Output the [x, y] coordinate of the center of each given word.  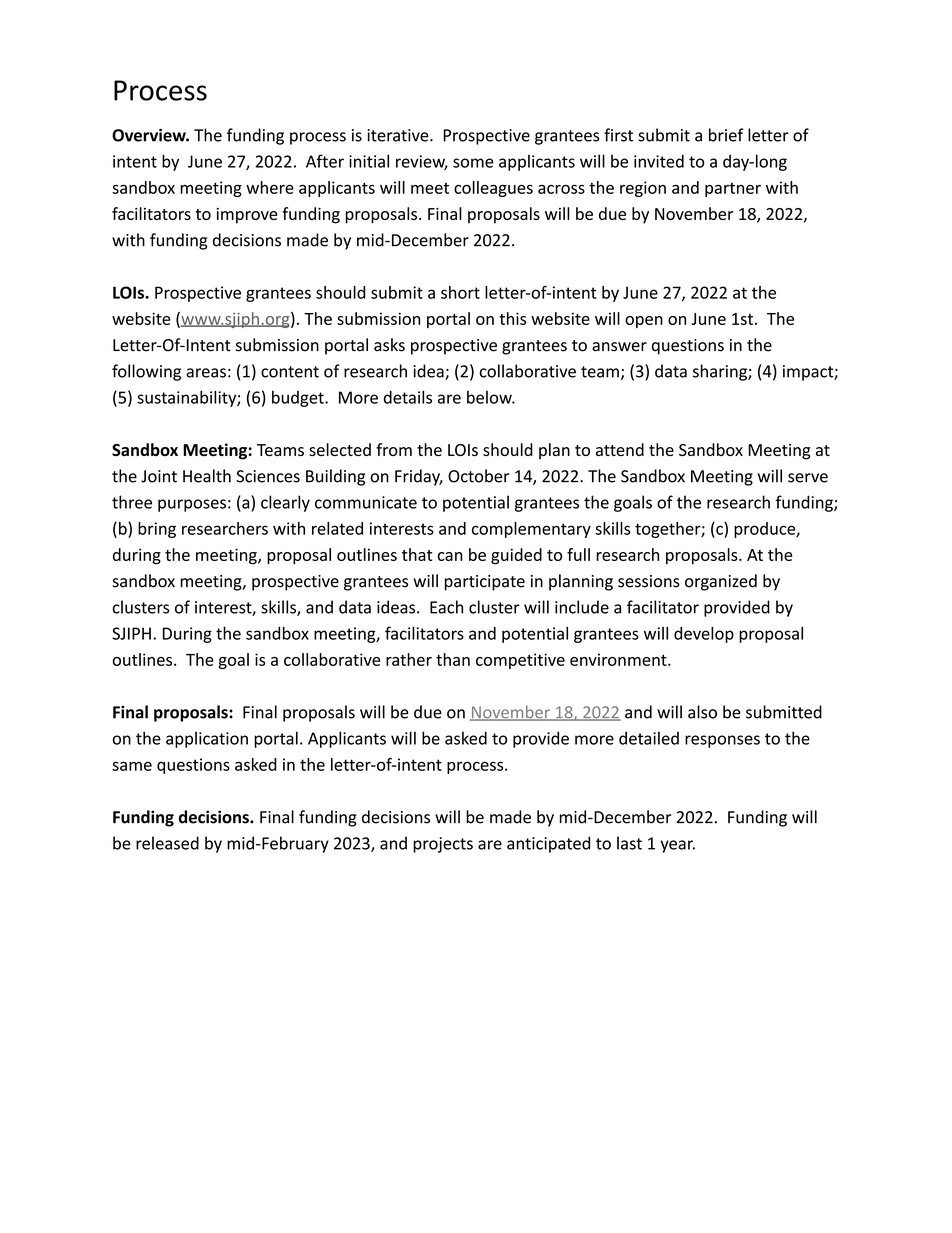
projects [443, 845]
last [629, 843]
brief [726, 135]
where [270, 187]
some [473, 163]
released [167, 843]
